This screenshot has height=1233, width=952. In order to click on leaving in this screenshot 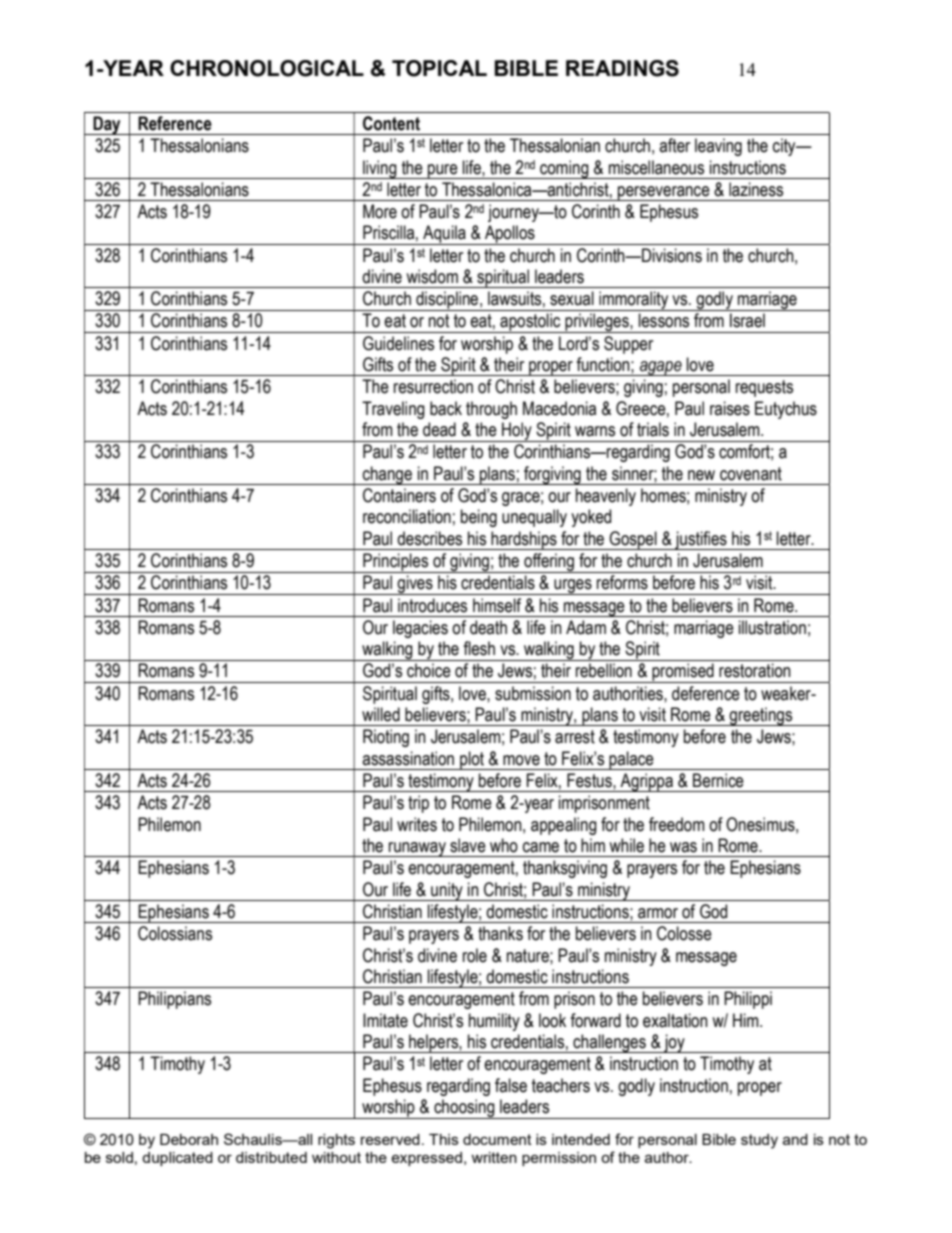, I will do `click(718, 147)`.
